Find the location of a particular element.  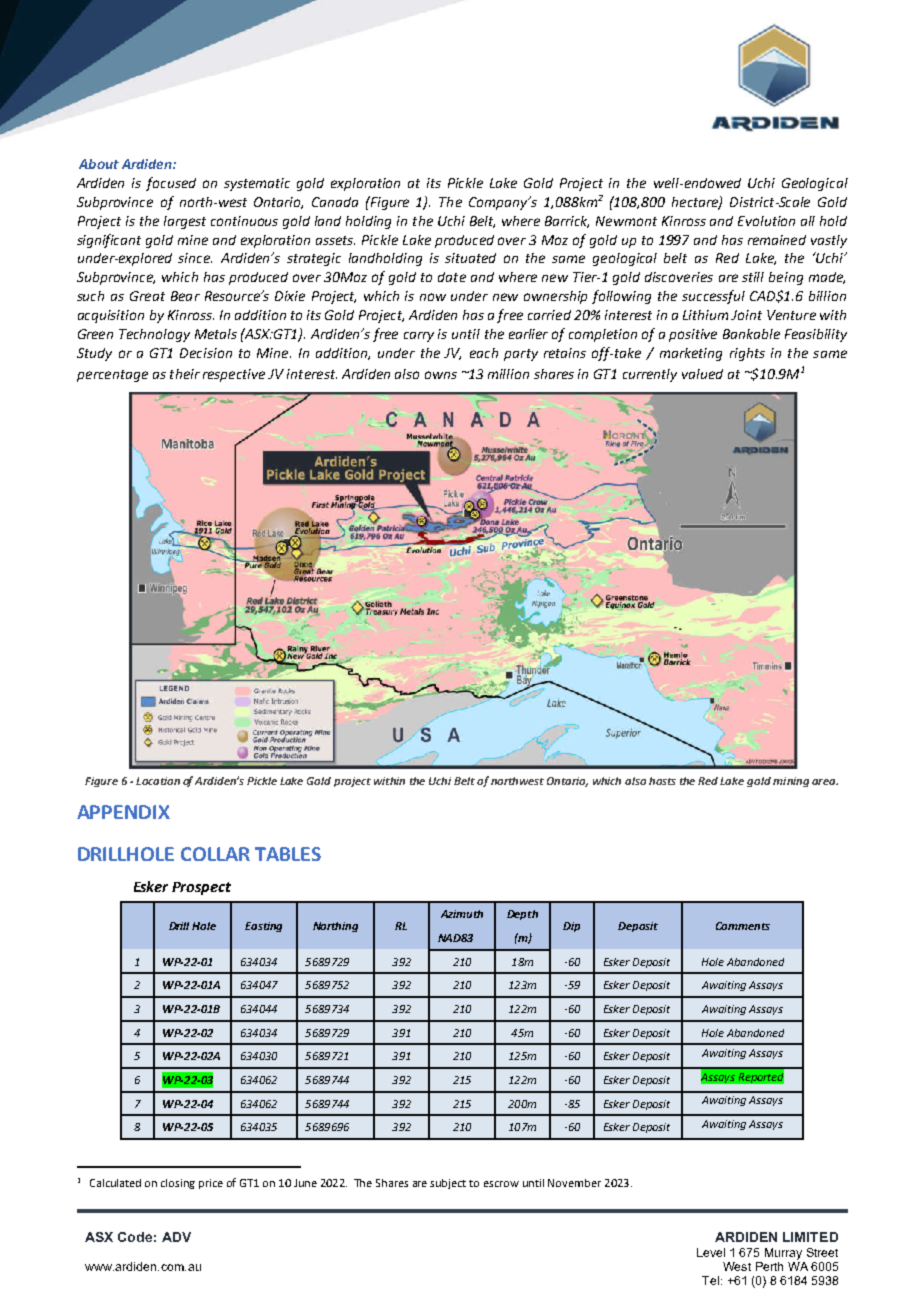

mining is located at coordinates (791, 782).
